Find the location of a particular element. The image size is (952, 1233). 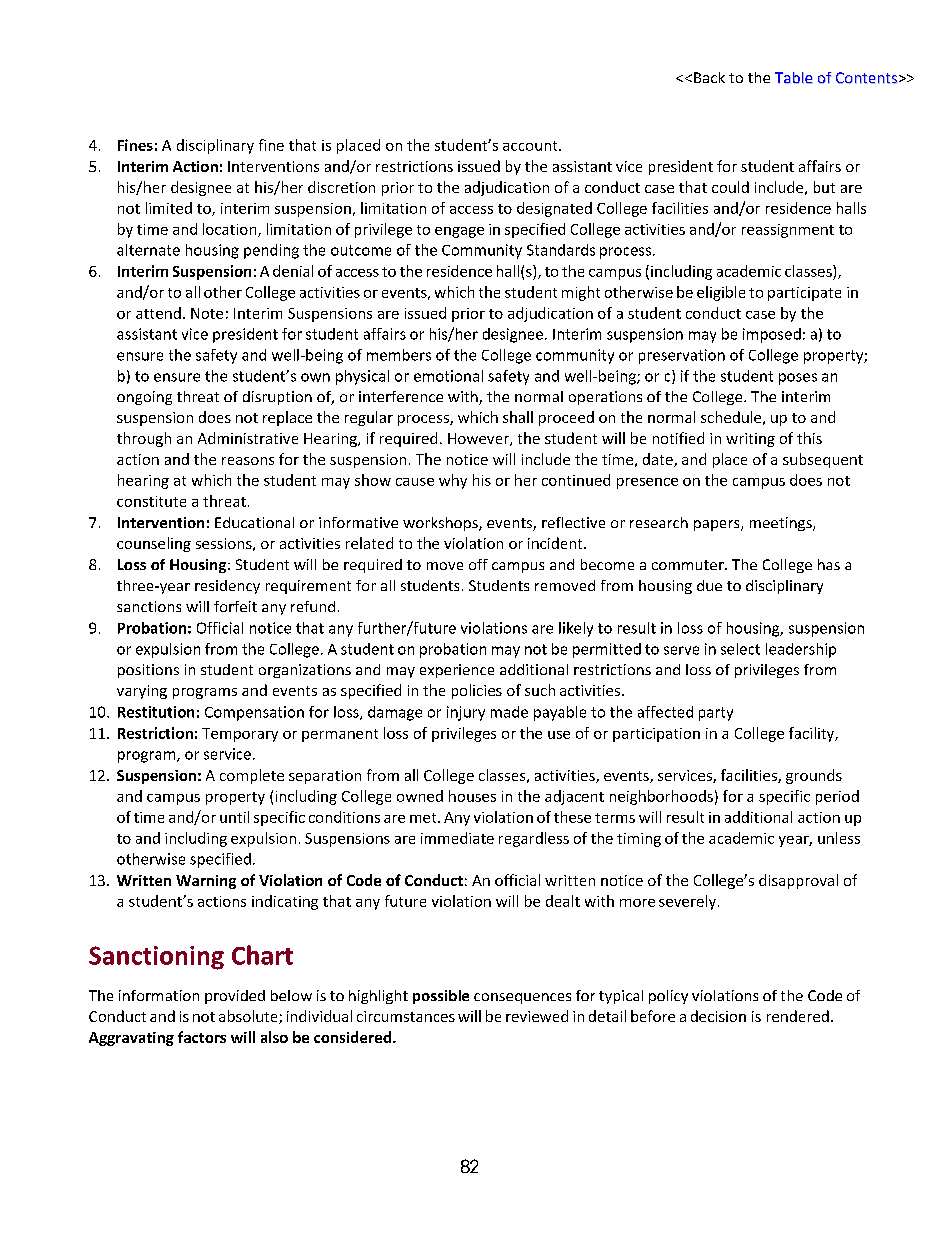

grounds is located at coordinates (814, 776).
